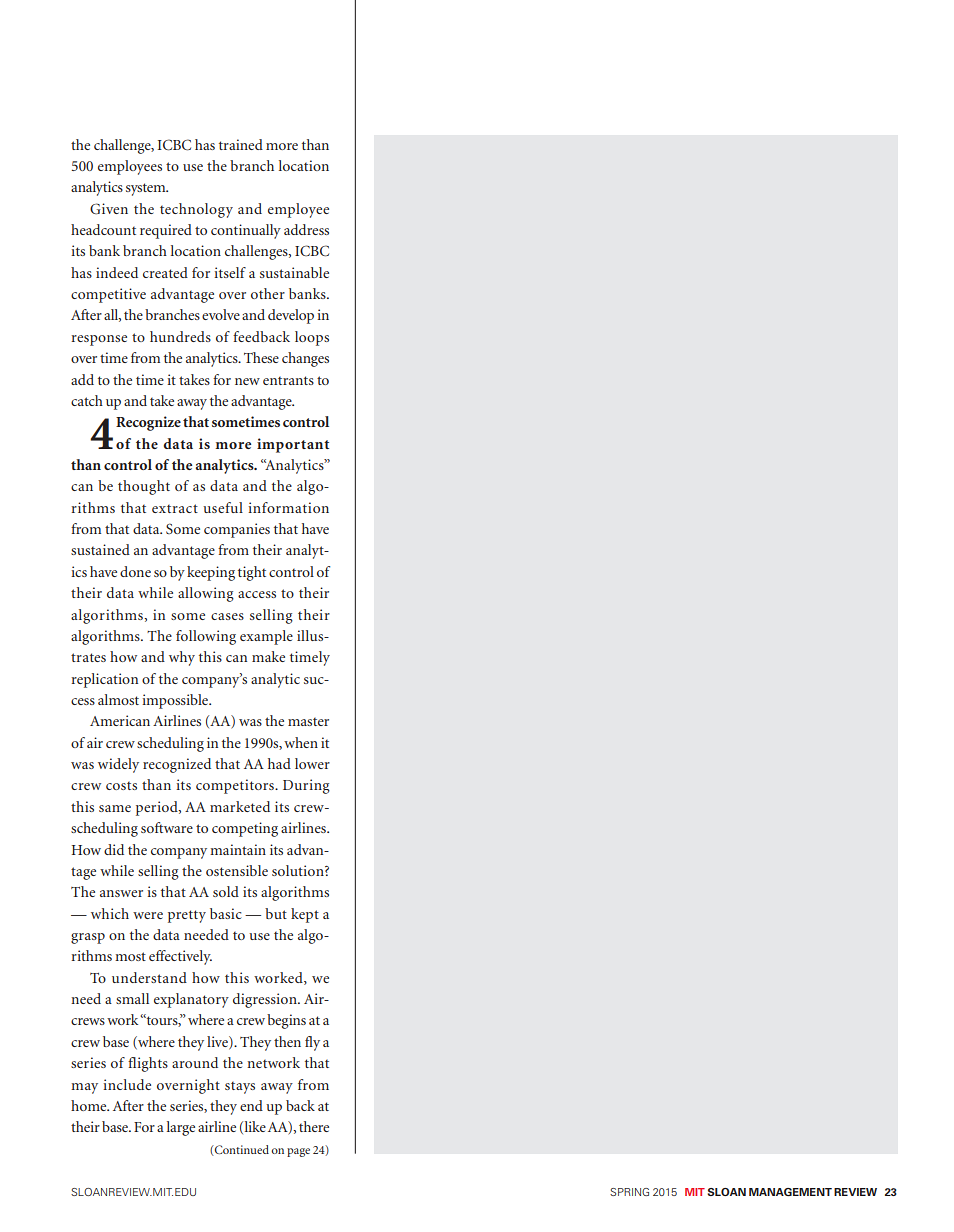 The width and height of the screenshot is (954, 1232). I want to click on lower, so click(312, 763).
